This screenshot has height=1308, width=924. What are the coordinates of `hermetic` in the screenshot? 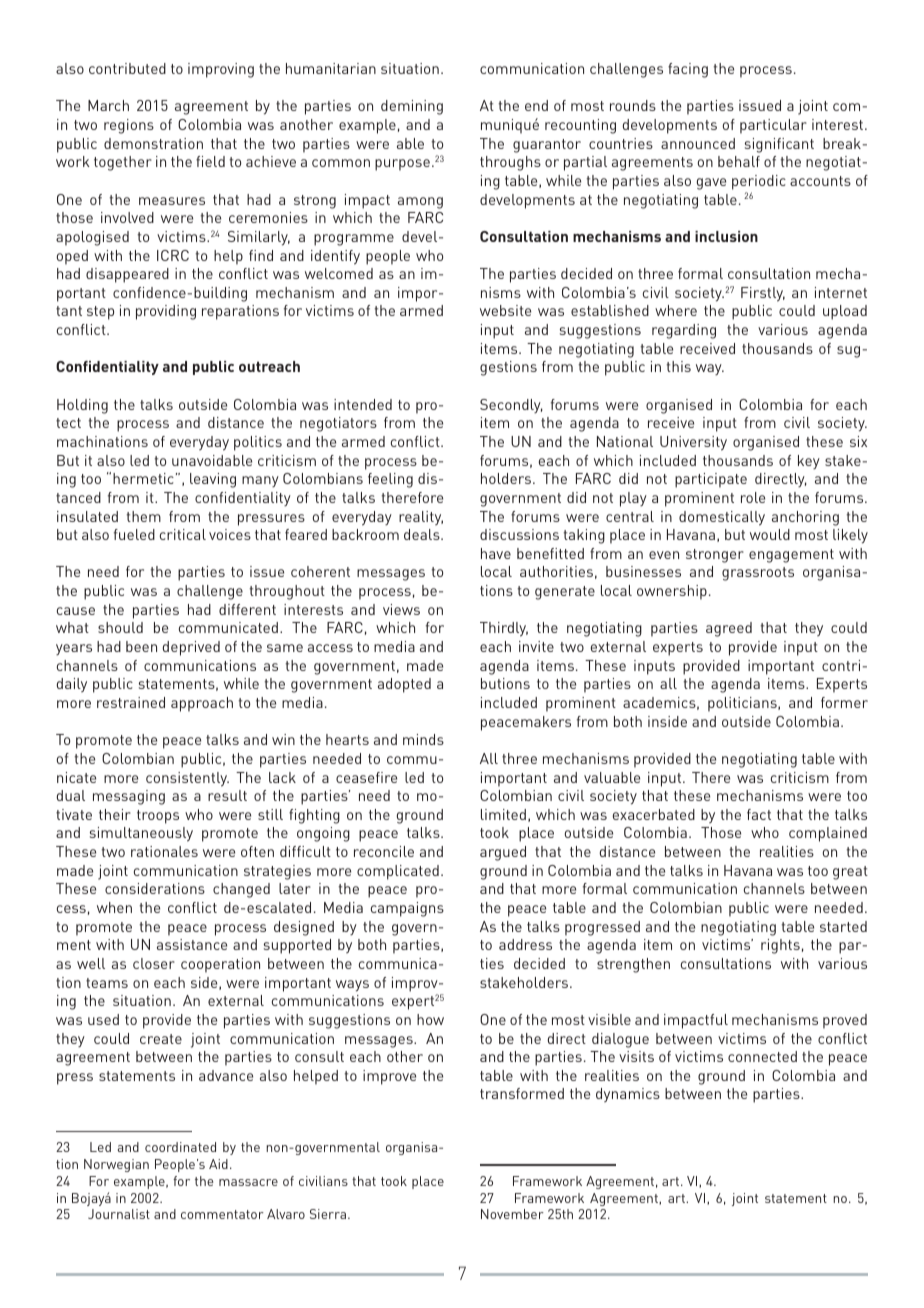 It's located at (143, 478).
